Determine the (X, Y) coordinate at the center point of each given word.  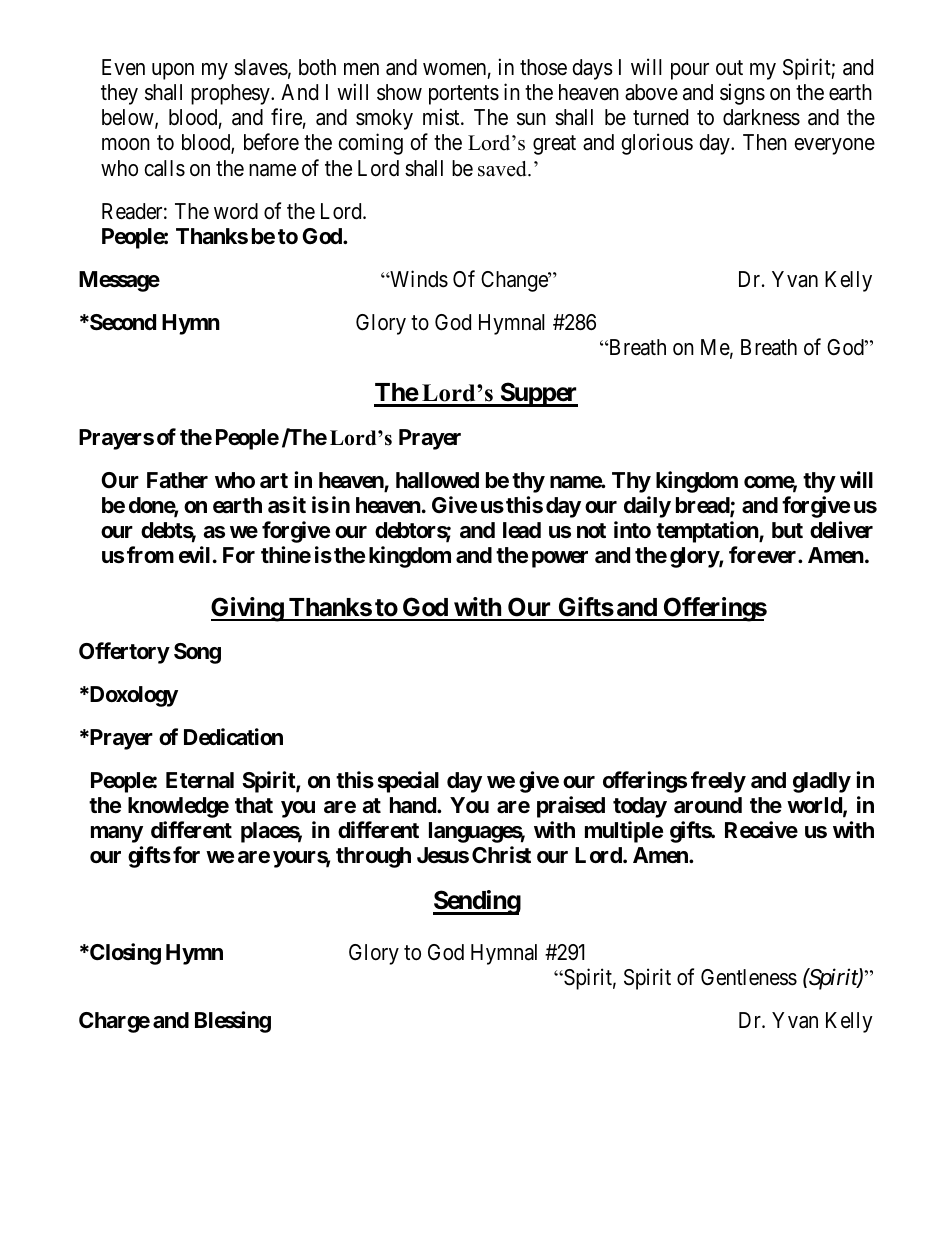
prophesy (231, 94)
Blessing (233, 1022)
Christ (501, 854)
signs (742, 94)
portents (464, 95)
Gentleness (749, 977)
